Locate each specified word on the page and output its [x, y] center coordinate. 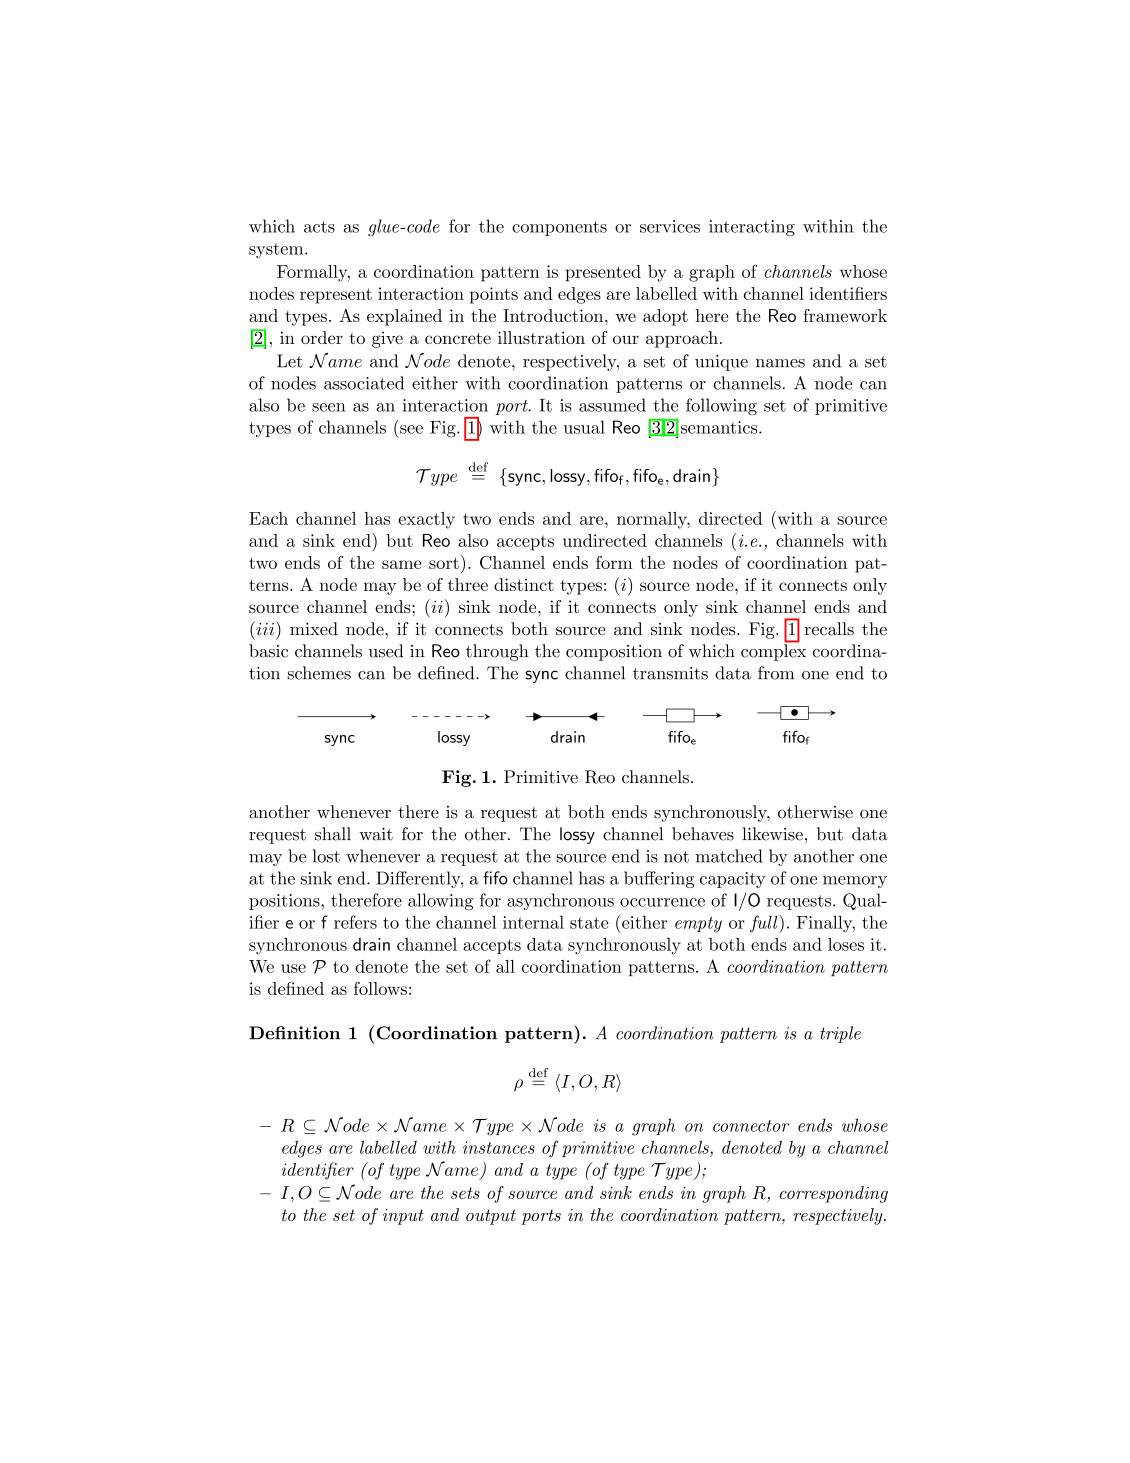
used [386, 651]
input [403, 1217]
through [497, 652]
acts [319, 227]
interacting [752, 228]
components [559, 228]
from [776, 673]
